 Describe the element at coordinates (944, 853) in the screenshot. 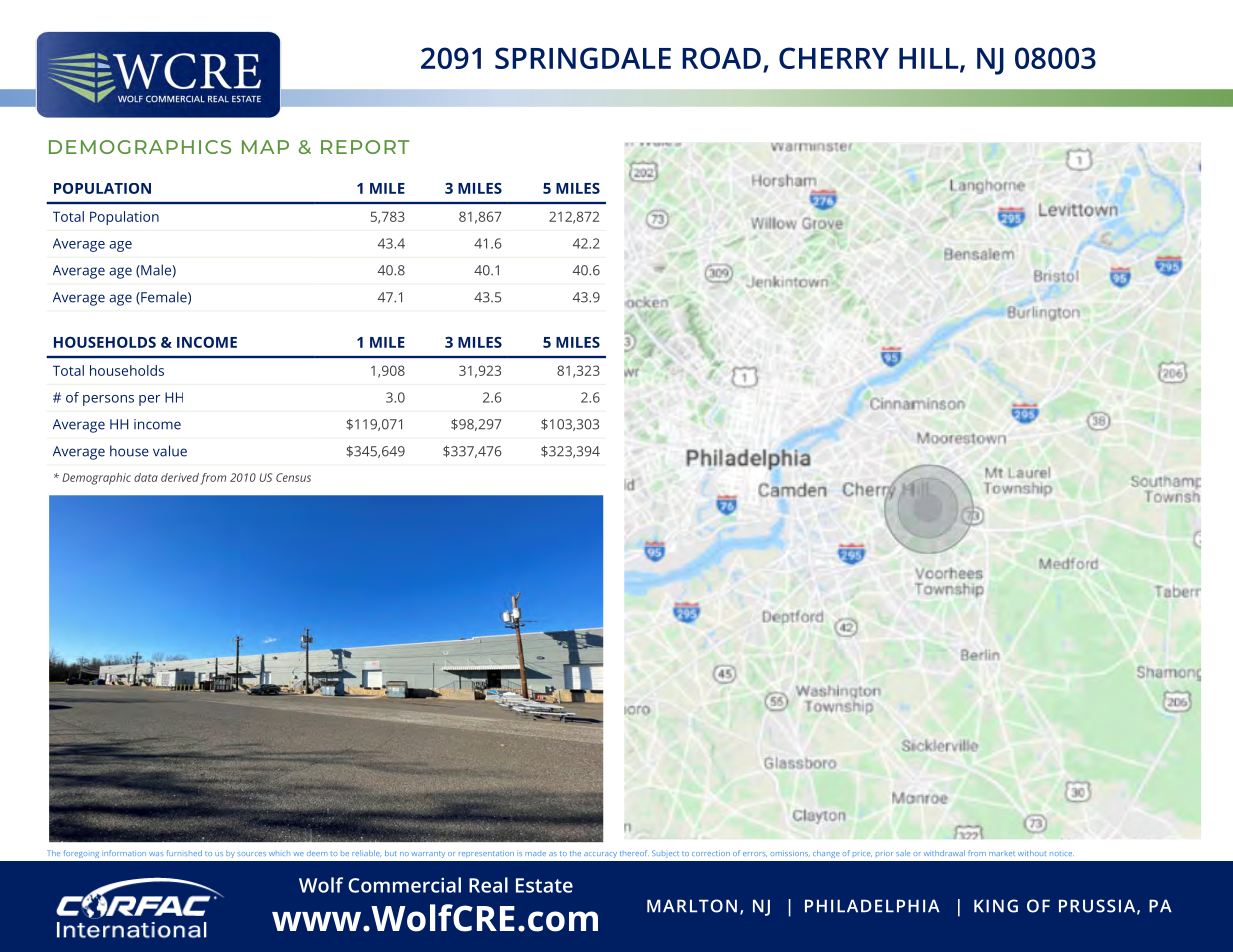

I see `withdrawal` at that location.
